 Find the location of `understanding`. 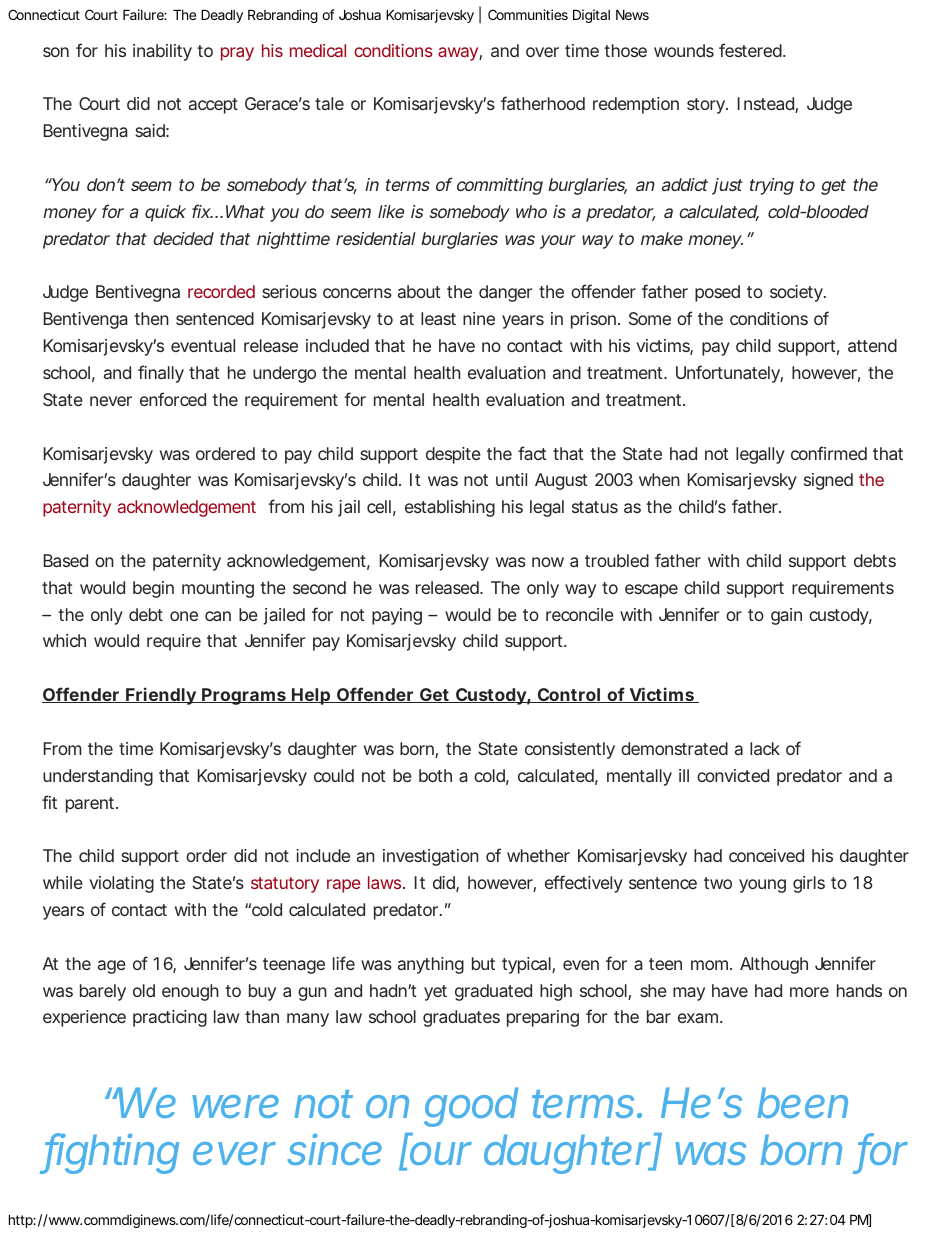

understanding is located at coordinates (98, 777).
